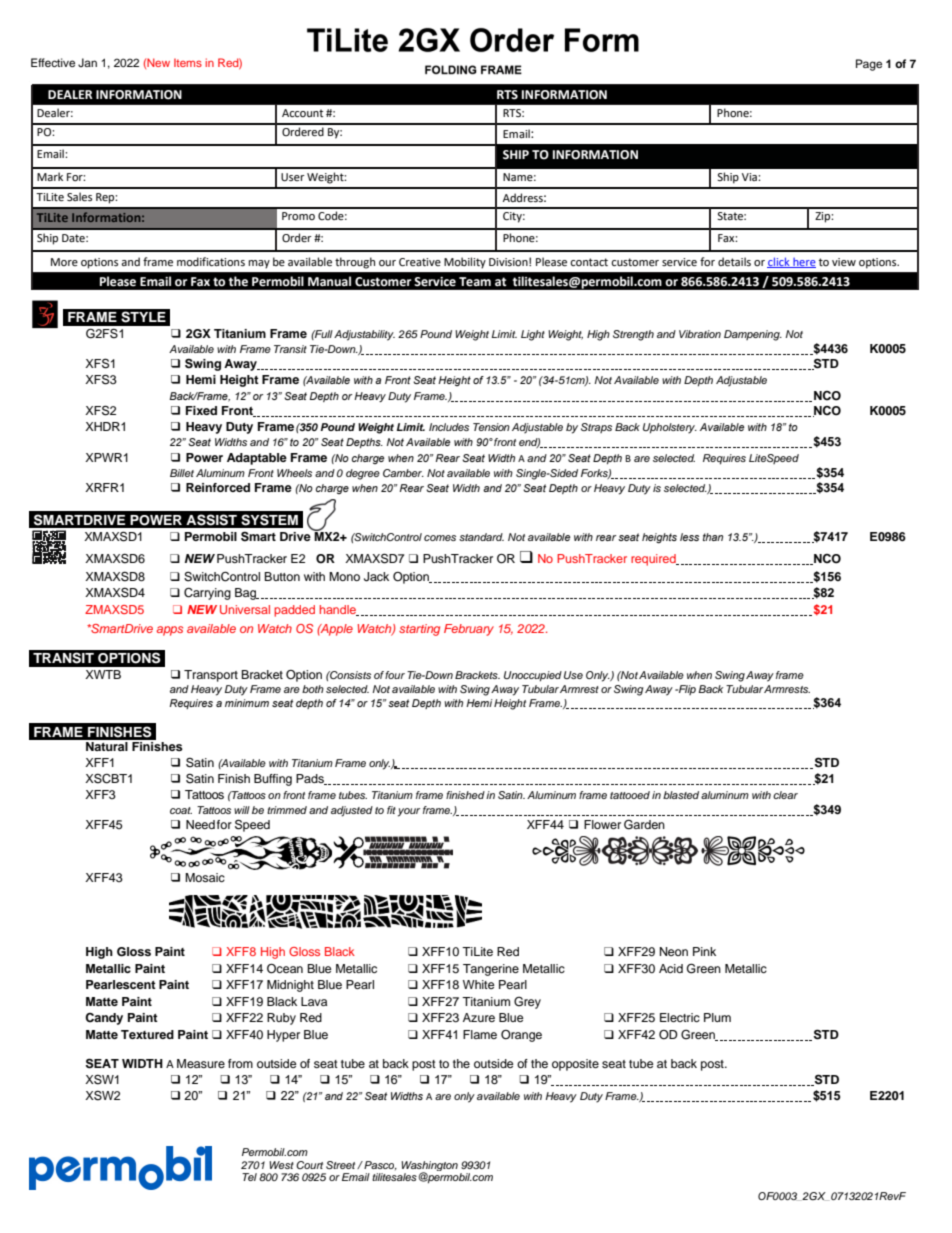 The image size is (952, 1233). What do you see at coordinates (249, 1177) in the screenshot?
I see `Tel` at bounding box center [249, 1177].
